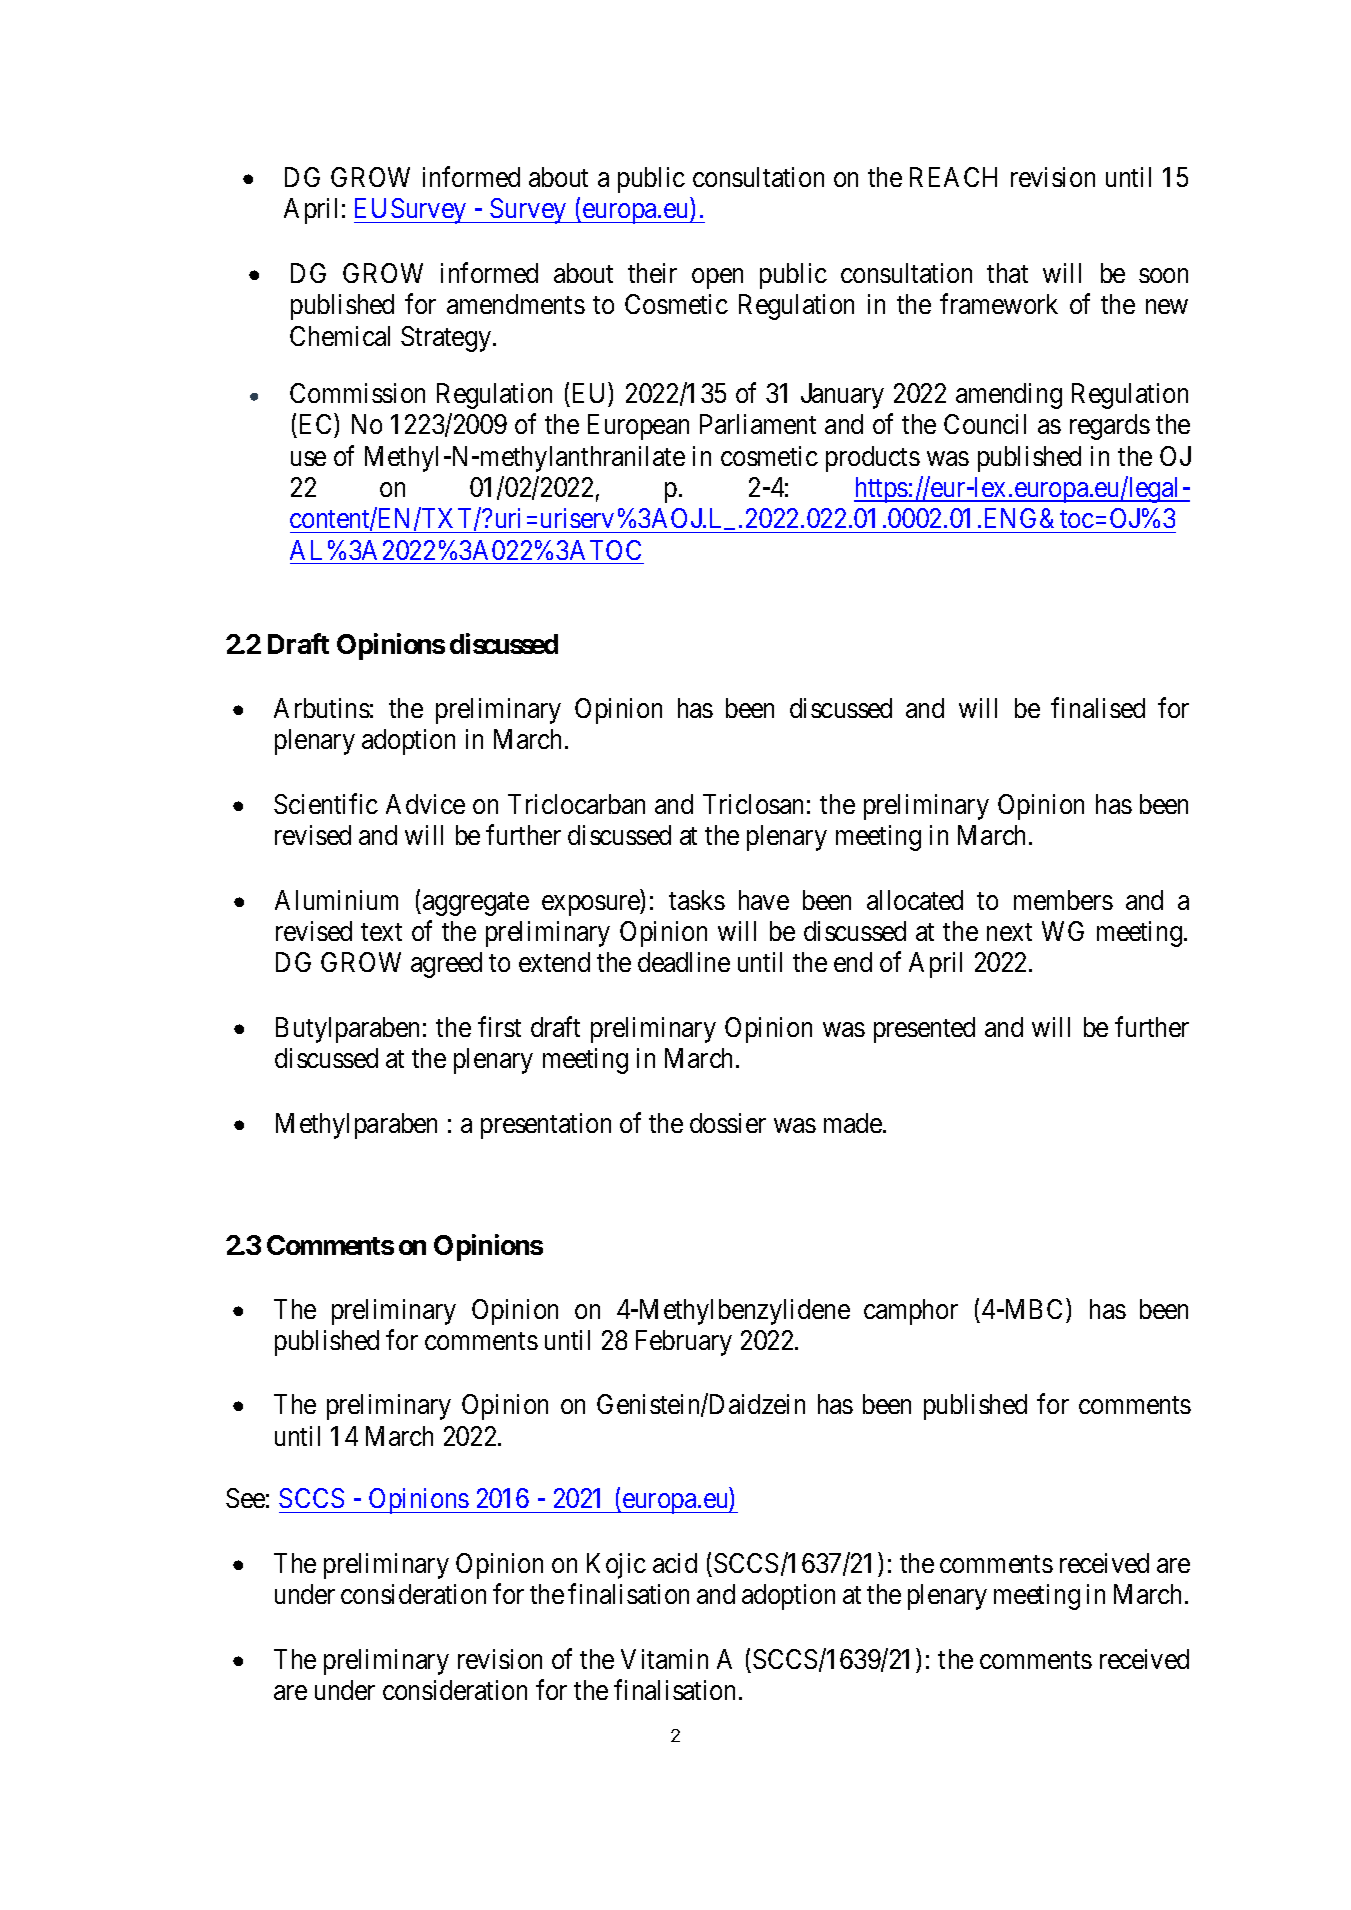 This image has width=1351, height=1910. What do you see at coordinates (697, 900) in the image?
I see `tasks` at bounding box center [697, 900].
